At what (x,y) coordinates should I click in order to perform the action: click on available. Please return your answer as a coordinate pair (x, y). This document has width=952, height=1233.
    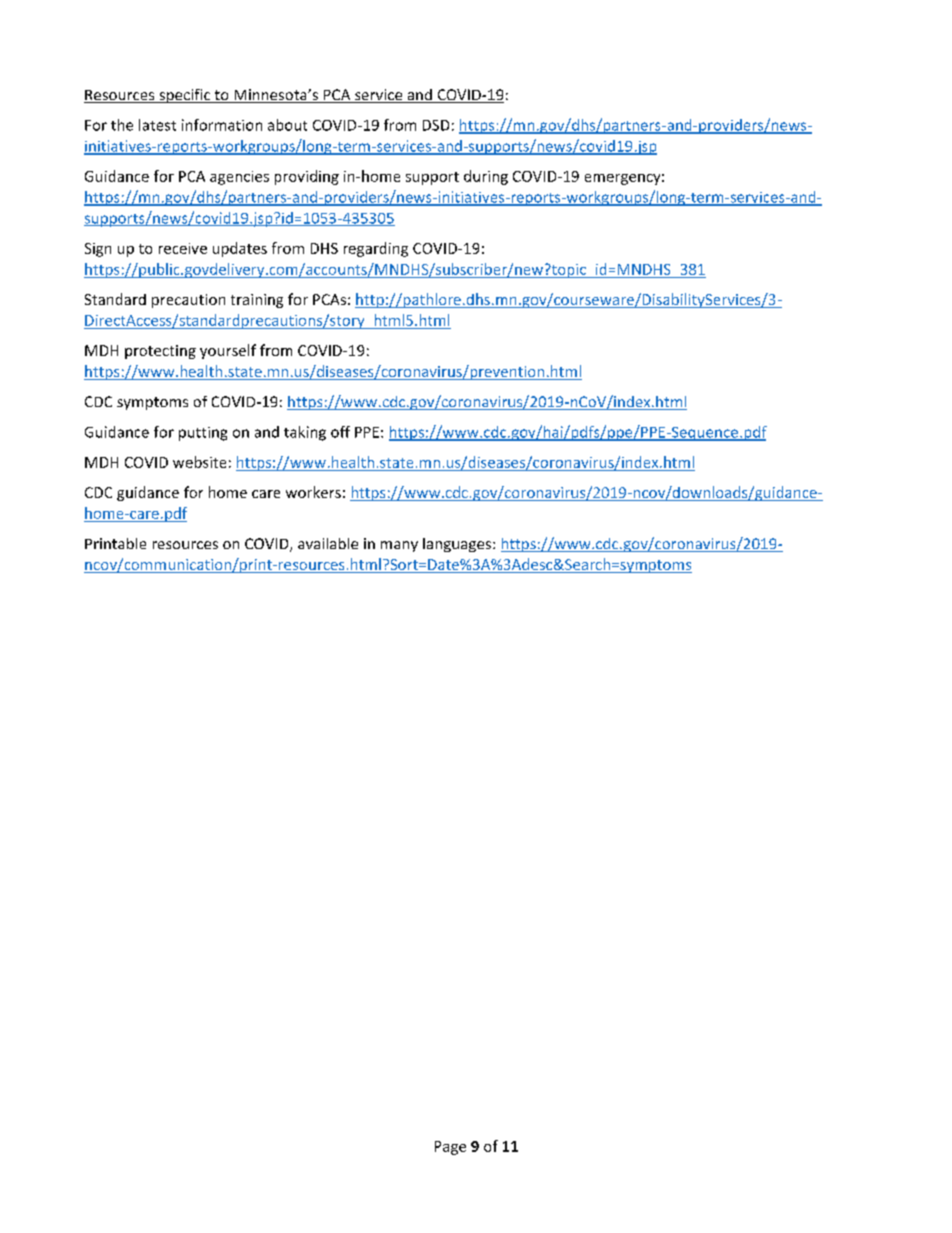
    Looking at the image, I should click on (328, 543).
